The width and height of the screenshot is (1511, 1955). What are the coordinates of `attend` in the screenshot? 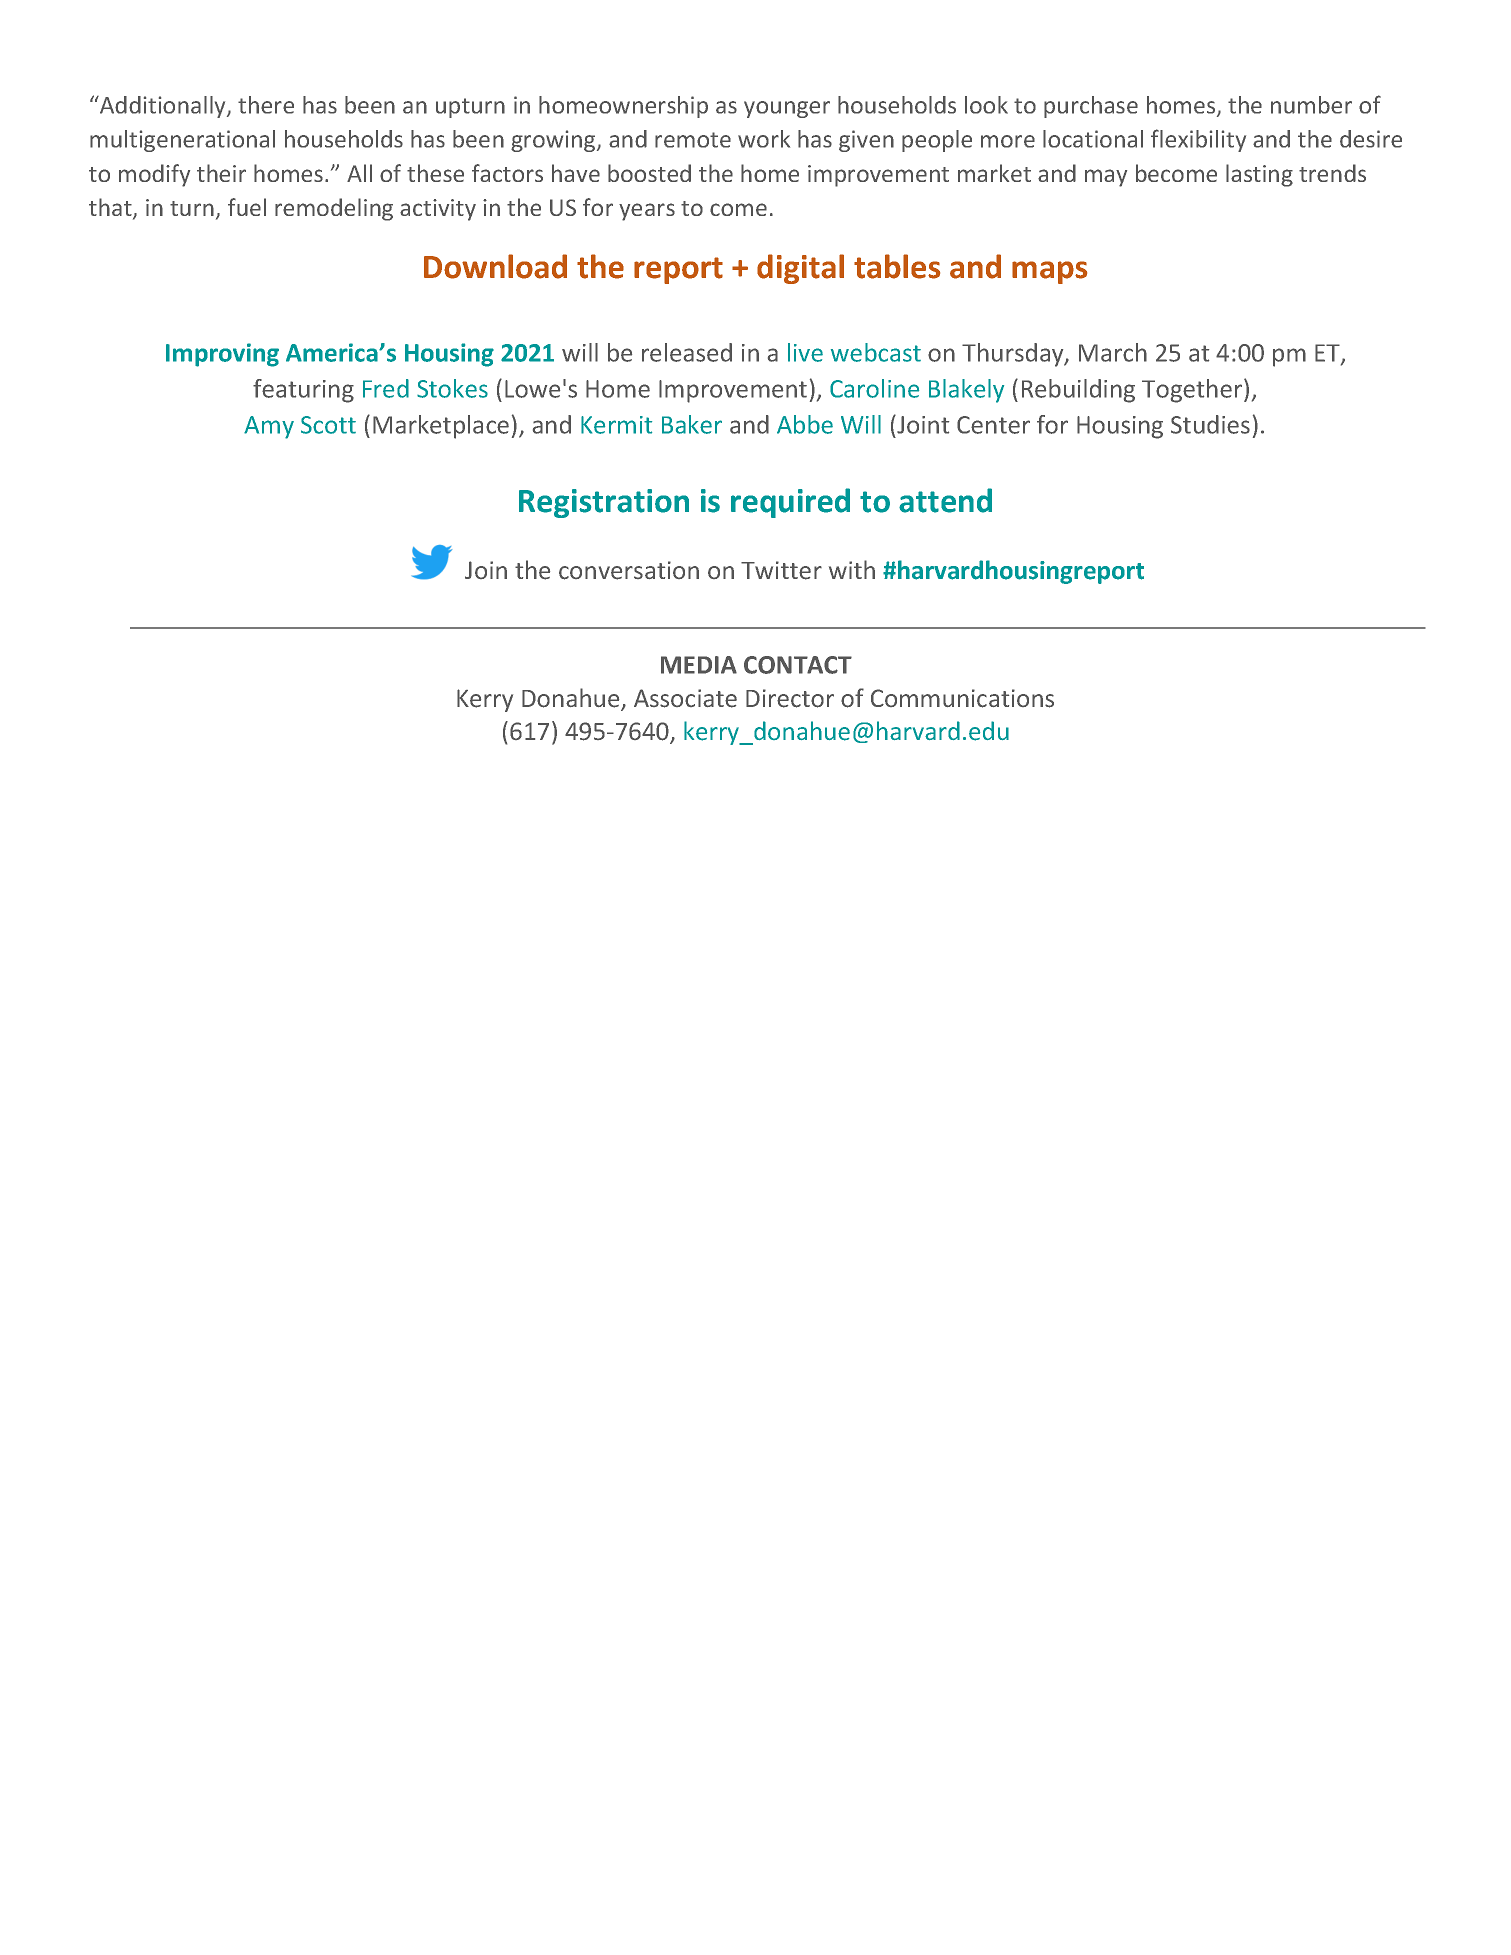 It's located at (945, 500).
